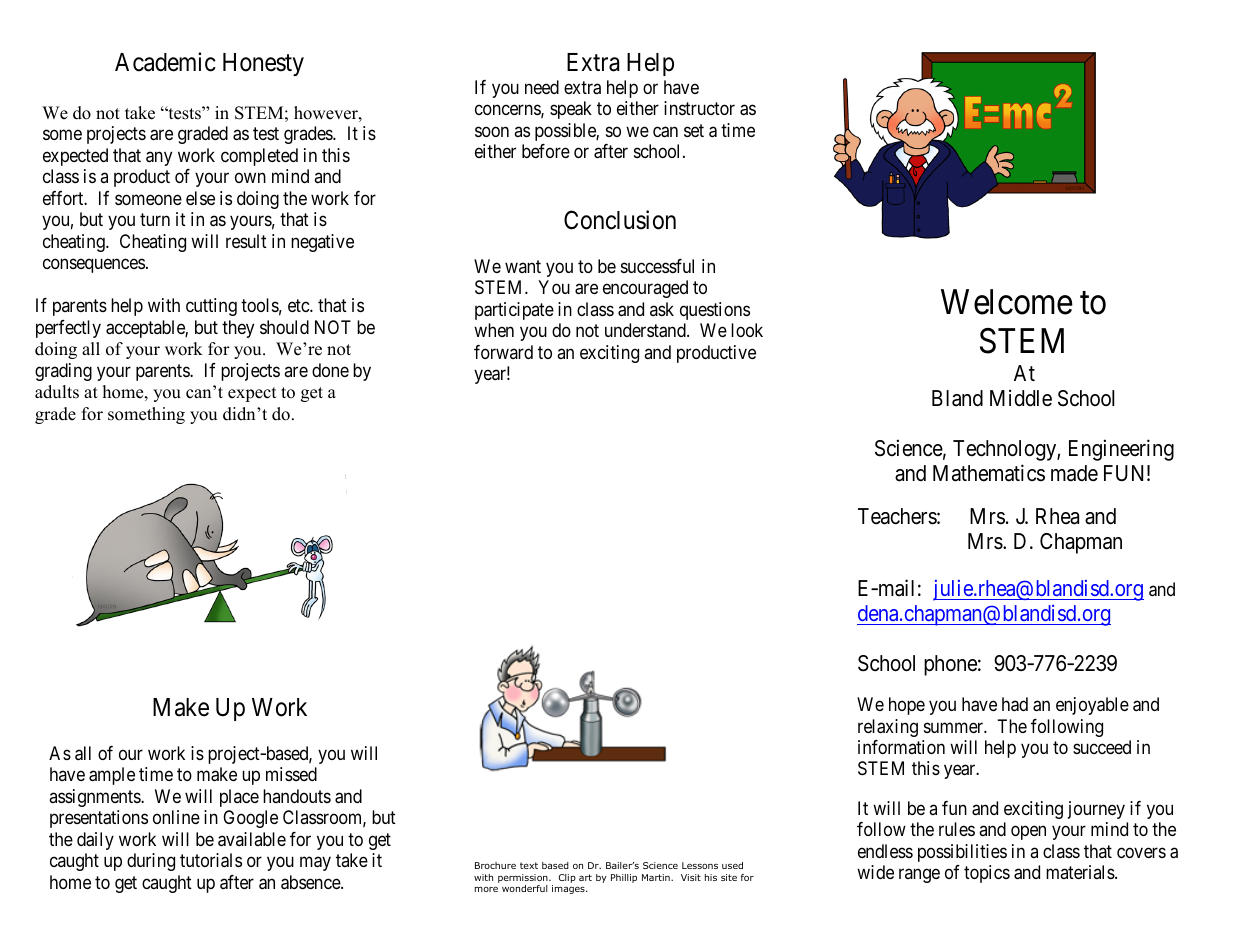  Describe the element at coordinates (211, 307) in the image. I see `cutting` at that location.
